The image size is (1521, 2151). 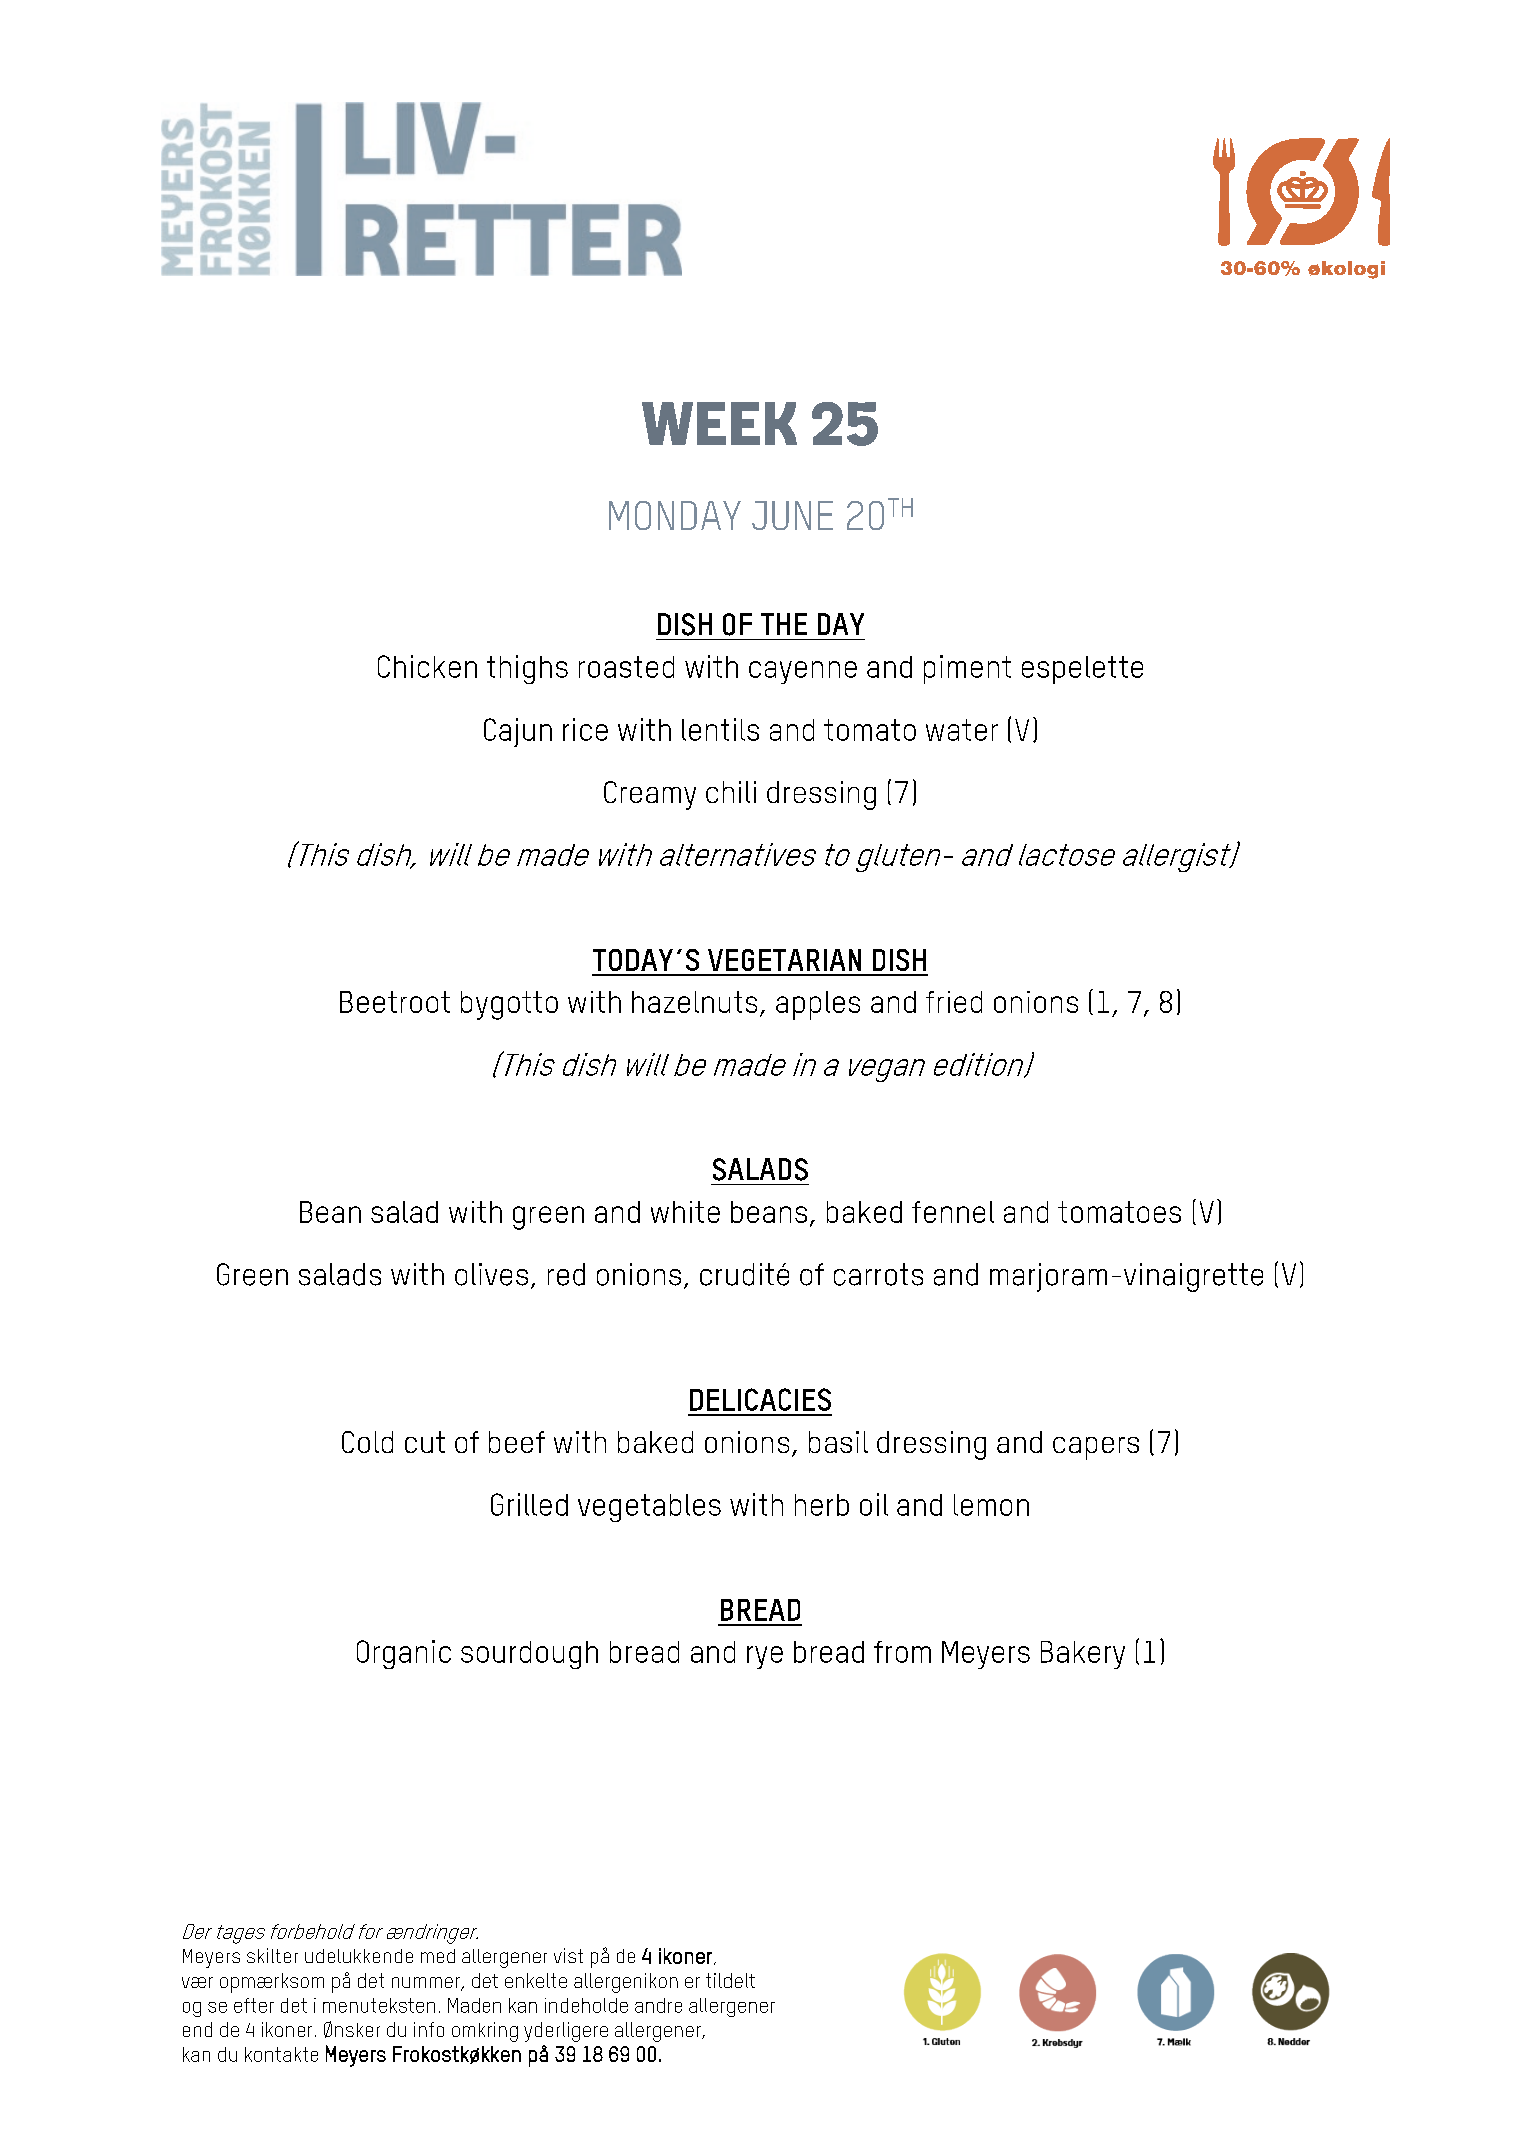 What do you see at coordinates (427, 1984) in the screenshot?
I see `nummer` at bounding box center [427, 1984].
